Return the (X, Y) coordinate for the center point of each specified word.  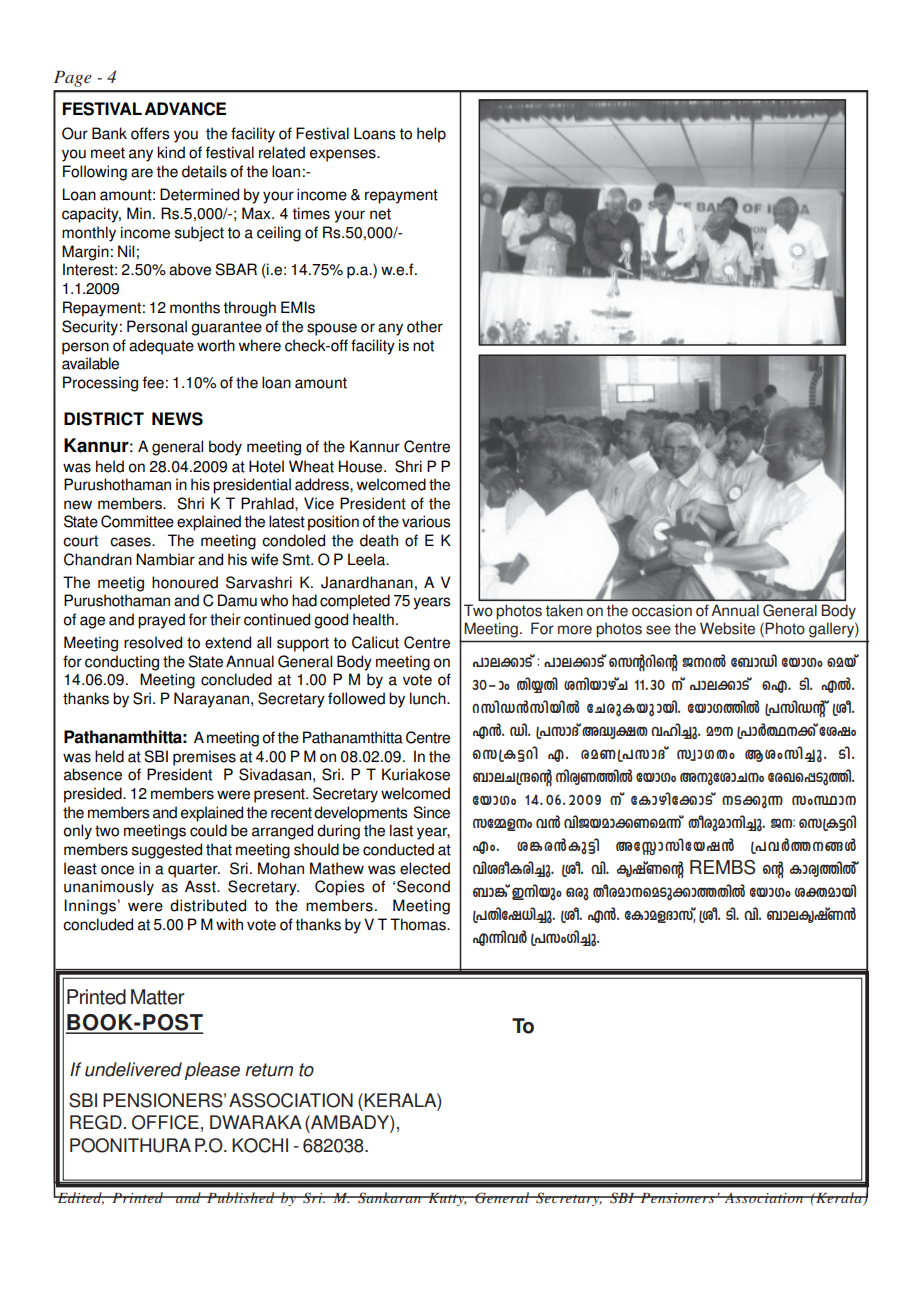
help (431, 135)
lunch (429, 698)
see (658, 630)
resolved (153, 642)
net (380, 214)
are (142, 173)
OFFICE (165, 1122)
